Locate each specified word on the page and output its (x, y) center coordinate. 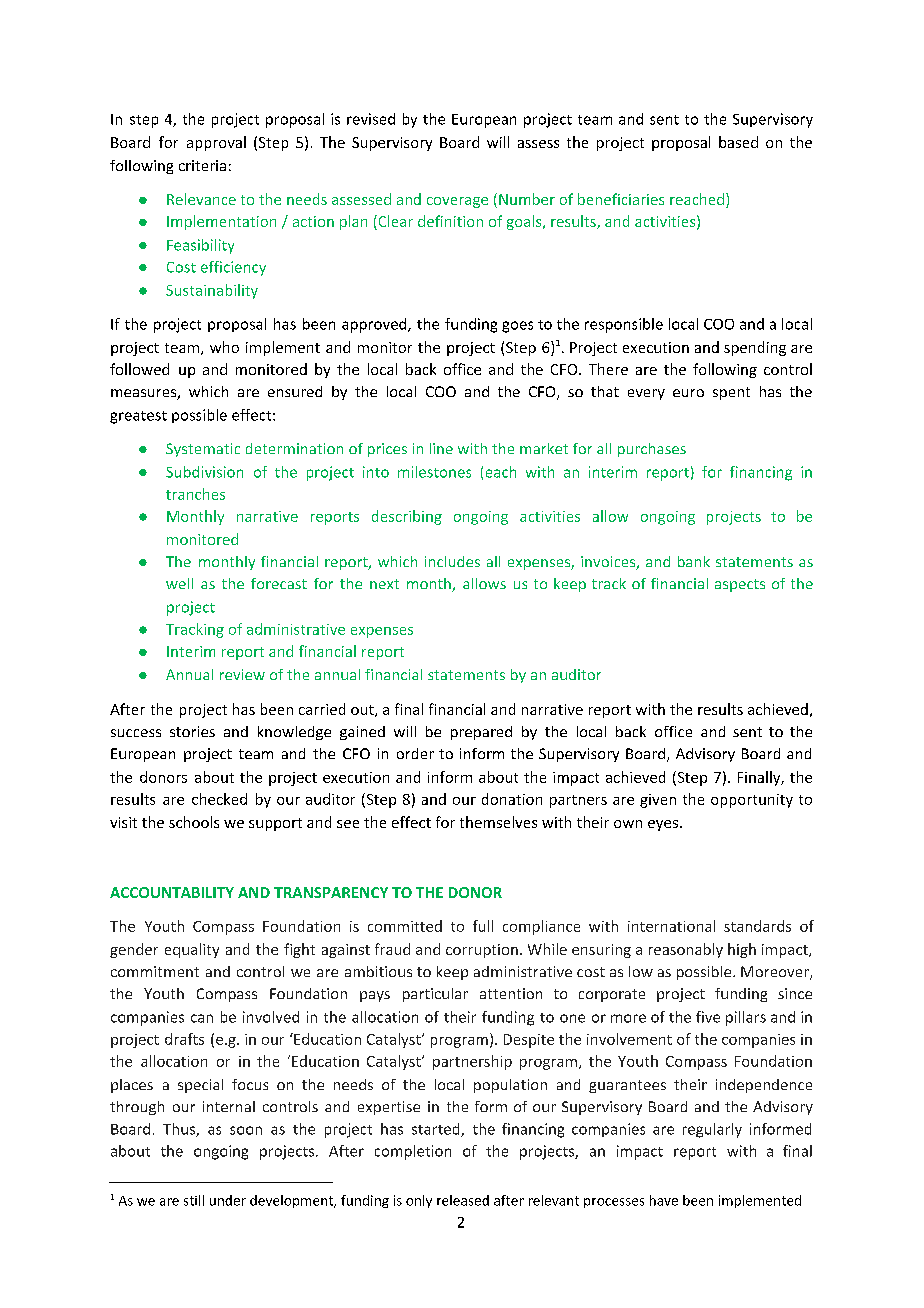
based (738, 142)
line (441, 448)
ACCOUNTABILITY (172, 892)
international (671, 926)
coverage (457, 202)
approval (216, 143)
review (242, 674)
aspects (740, 585)
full (483, 926)
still (194, 1200)
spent (731, 393)
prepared (481, 733)
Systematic (203, 450)
